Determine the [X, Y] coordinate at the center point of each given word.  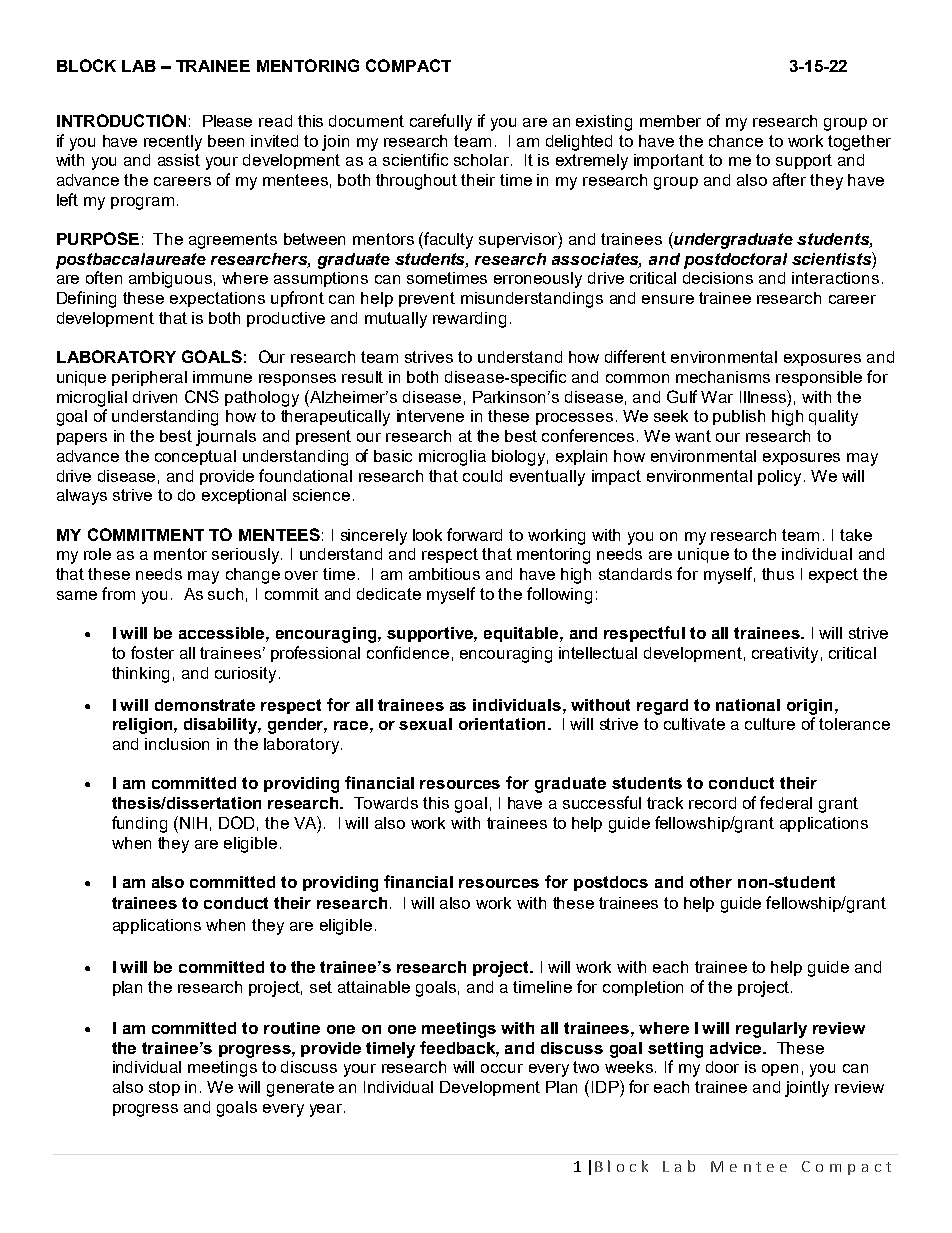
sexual [425, 724]
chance [736, 141]
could [482, 476]
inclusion [177, 744]
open [780, 1070]
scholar [483, 160]
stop [164, 1088]
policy [779, 478]
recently [173, 143]
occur [502, 1068]
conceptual [195, 457]
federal [786, 802]
